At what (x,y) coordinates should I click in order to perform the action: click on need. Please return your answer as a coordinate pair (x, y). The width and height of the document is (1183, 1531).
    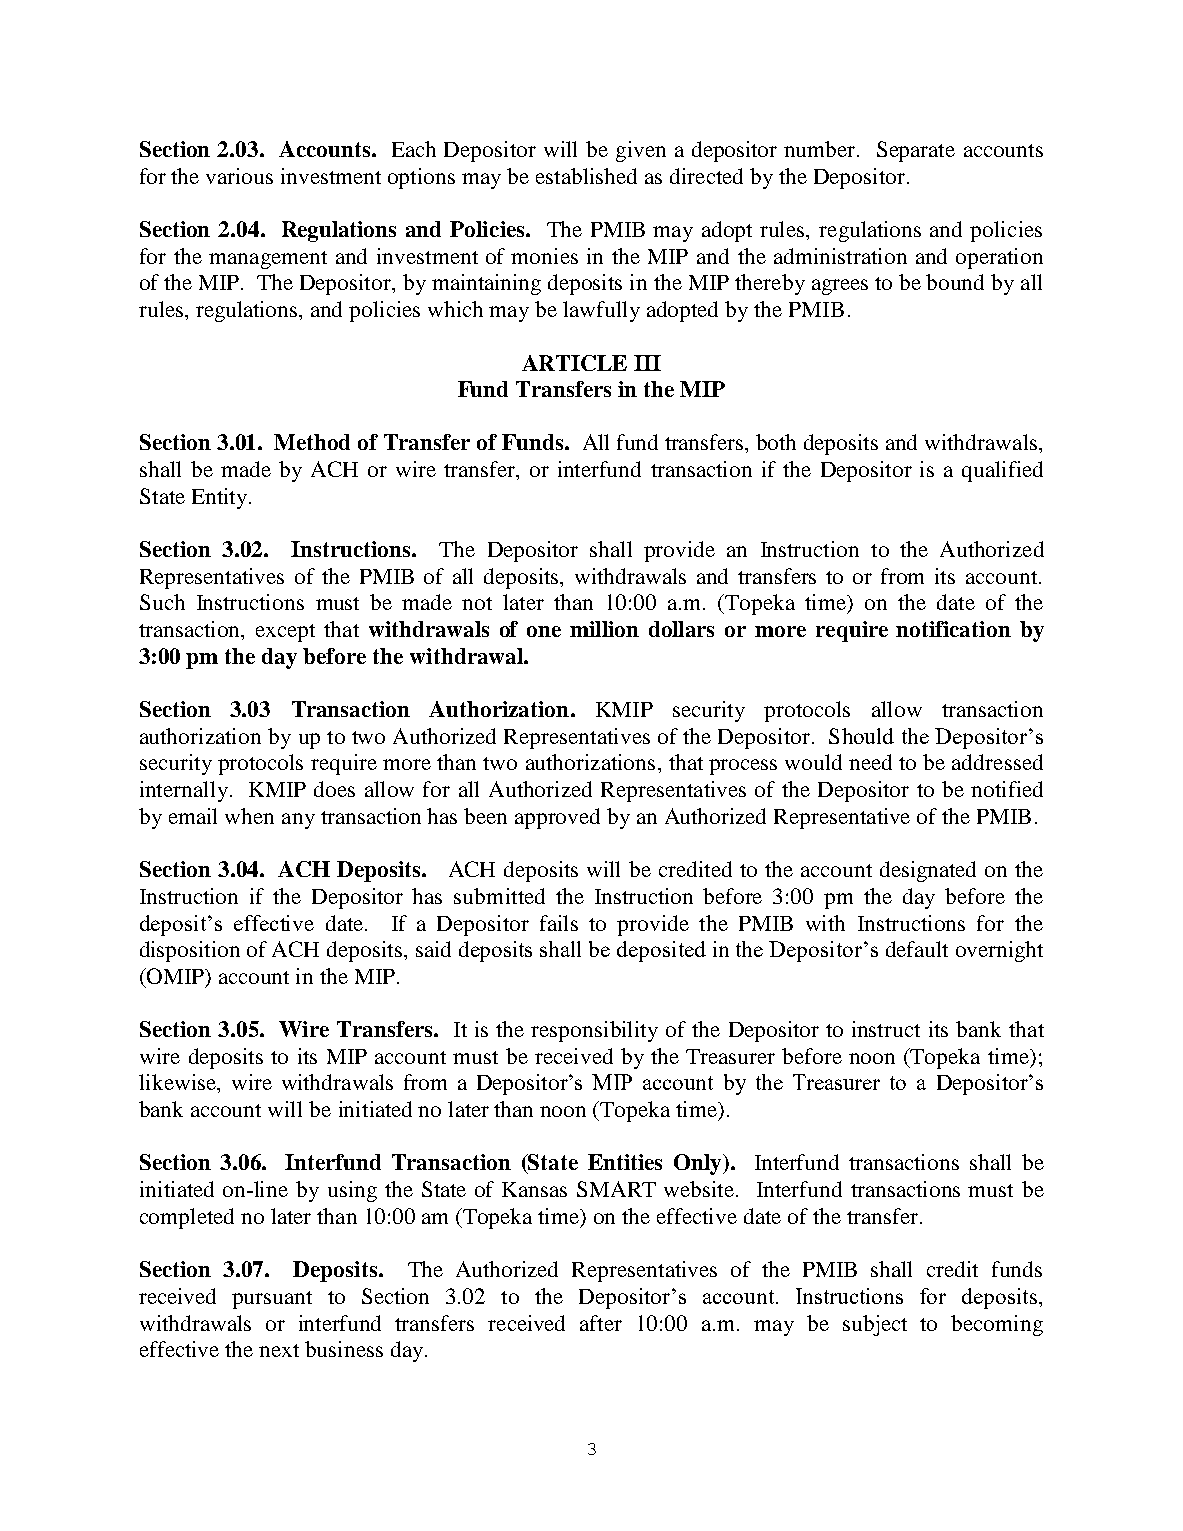
    Looking at the image, I should click on (870, 762).
